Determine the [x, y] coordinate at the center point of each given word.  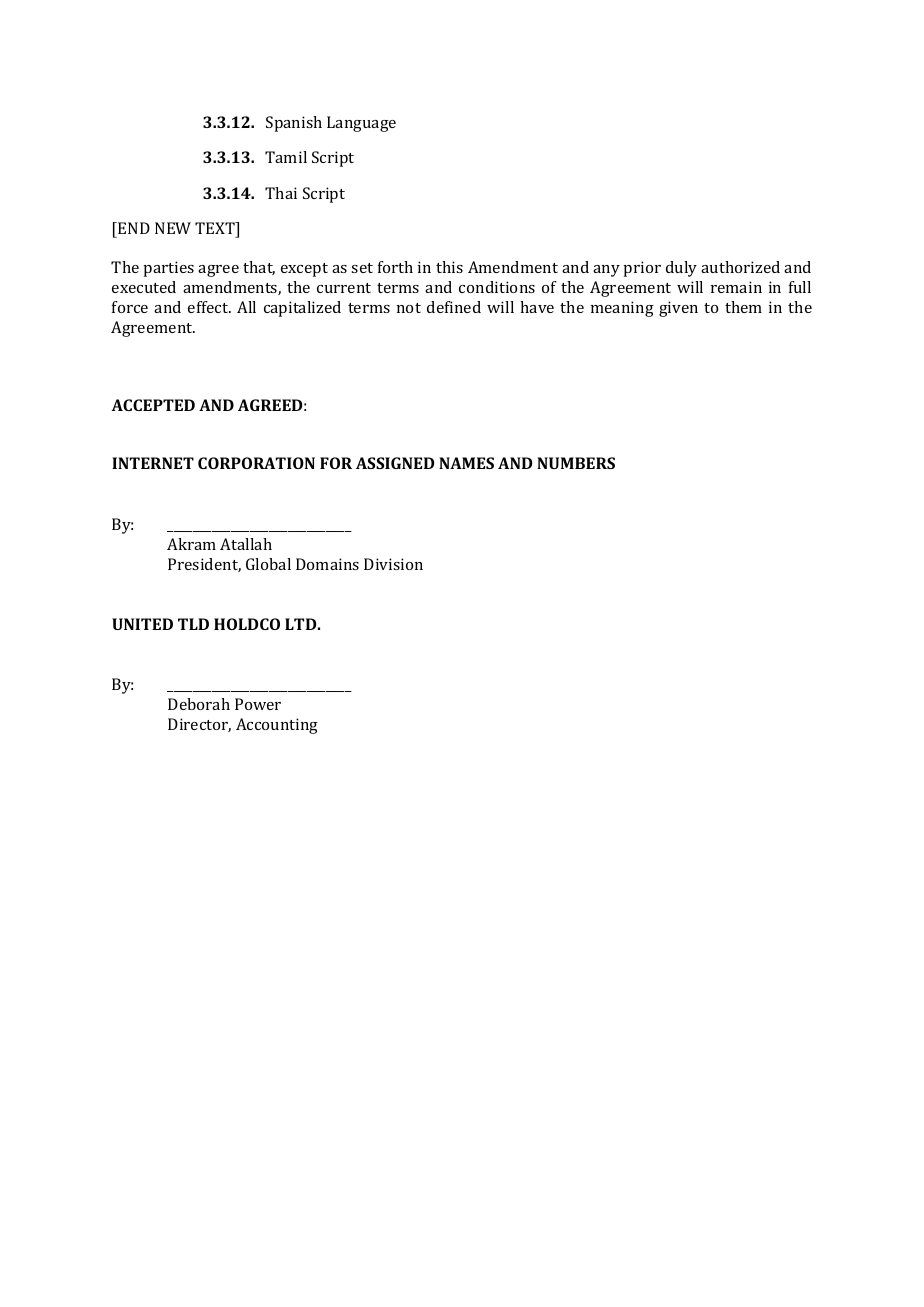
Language [361, 124]
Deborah [199, 704]
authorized [740, 267]
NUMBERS [576, 463]
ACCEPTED [153, 405]
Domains [327, 564]
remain [736, 287]
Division [393, 564]
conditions [497, 287]
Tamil [286, 157]
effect [209, 307]
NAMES [466, 463]
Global [268, 564]
